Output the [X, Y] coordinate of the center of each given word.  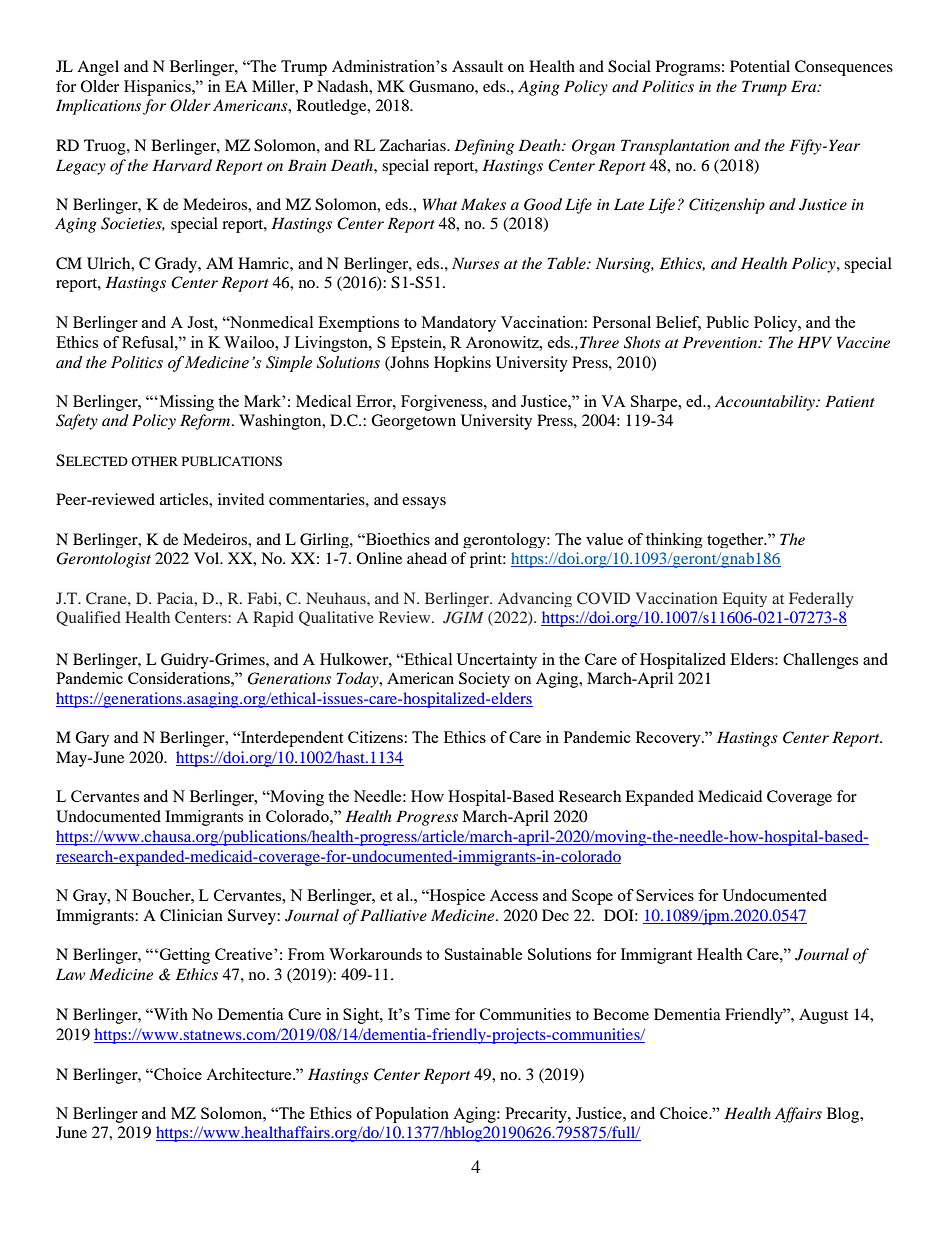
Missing [185, 403]
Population [412, 1115]
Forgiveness [443, 403]
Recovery [669, 739]
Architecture [250, 1074]
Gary [92, 739]
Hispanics [158, 88]
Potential [760, 66]
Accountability [766, 403]
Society [484, 680]
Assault [477, 66]
